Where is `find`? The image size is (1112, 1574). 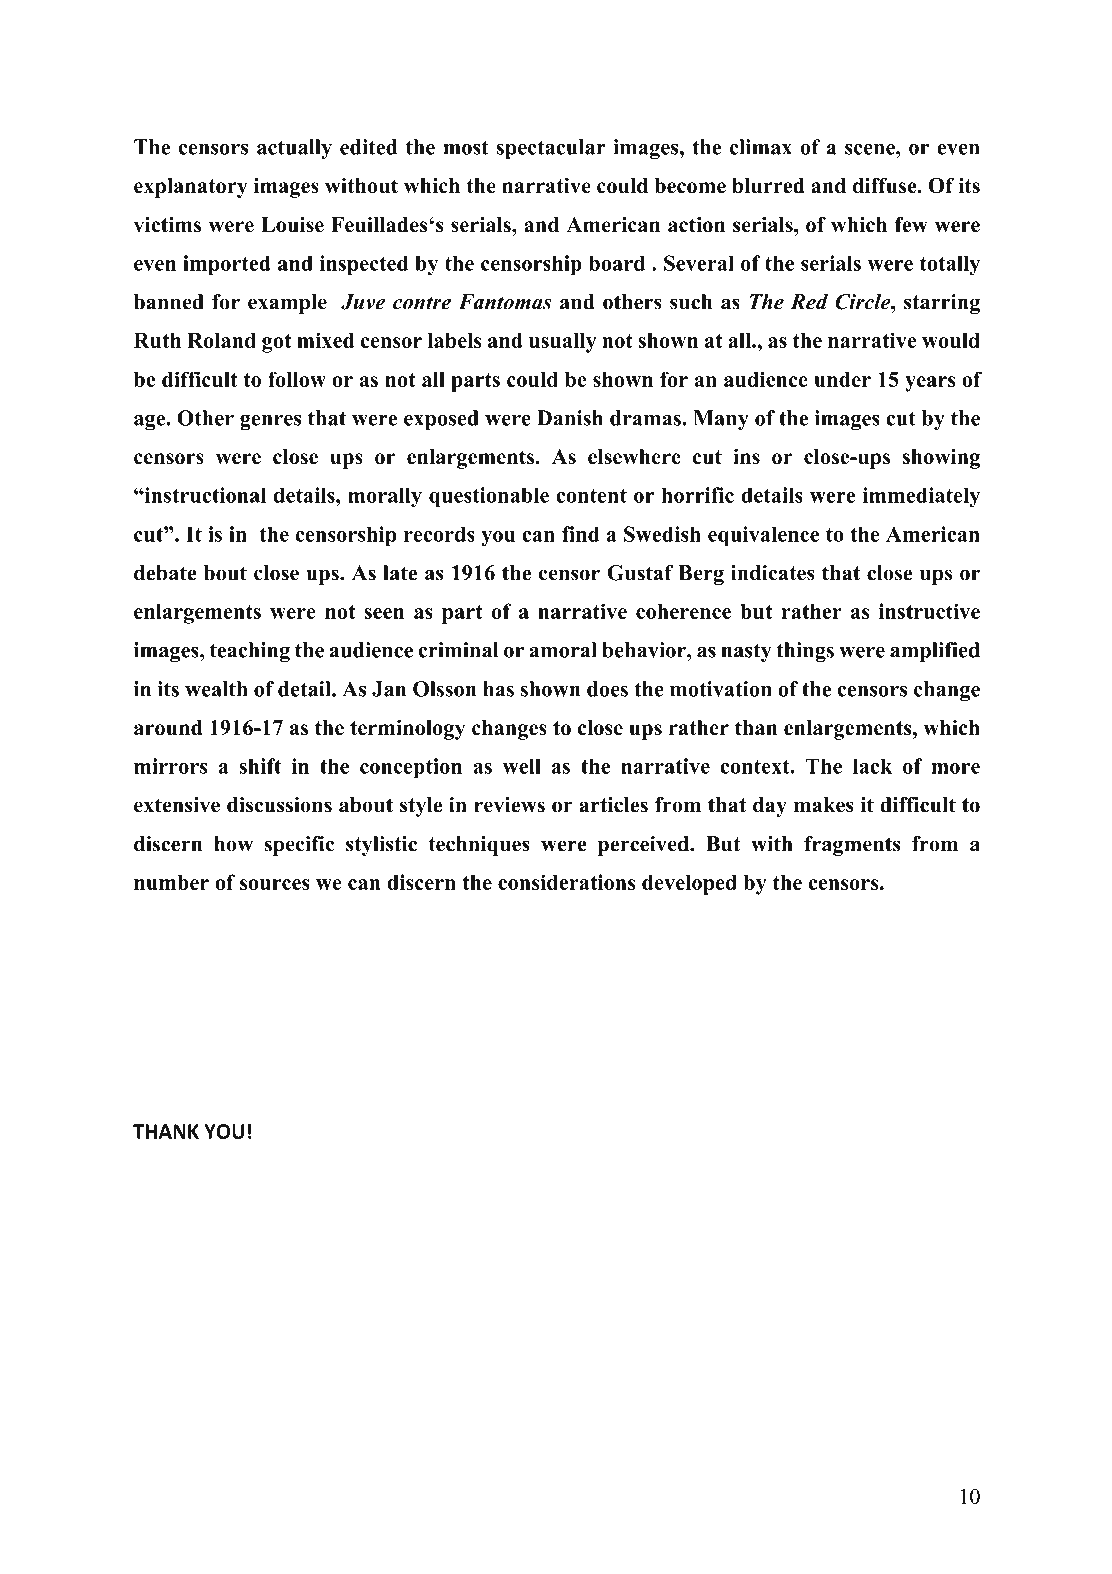 find is located at coordinates (581, 534).
